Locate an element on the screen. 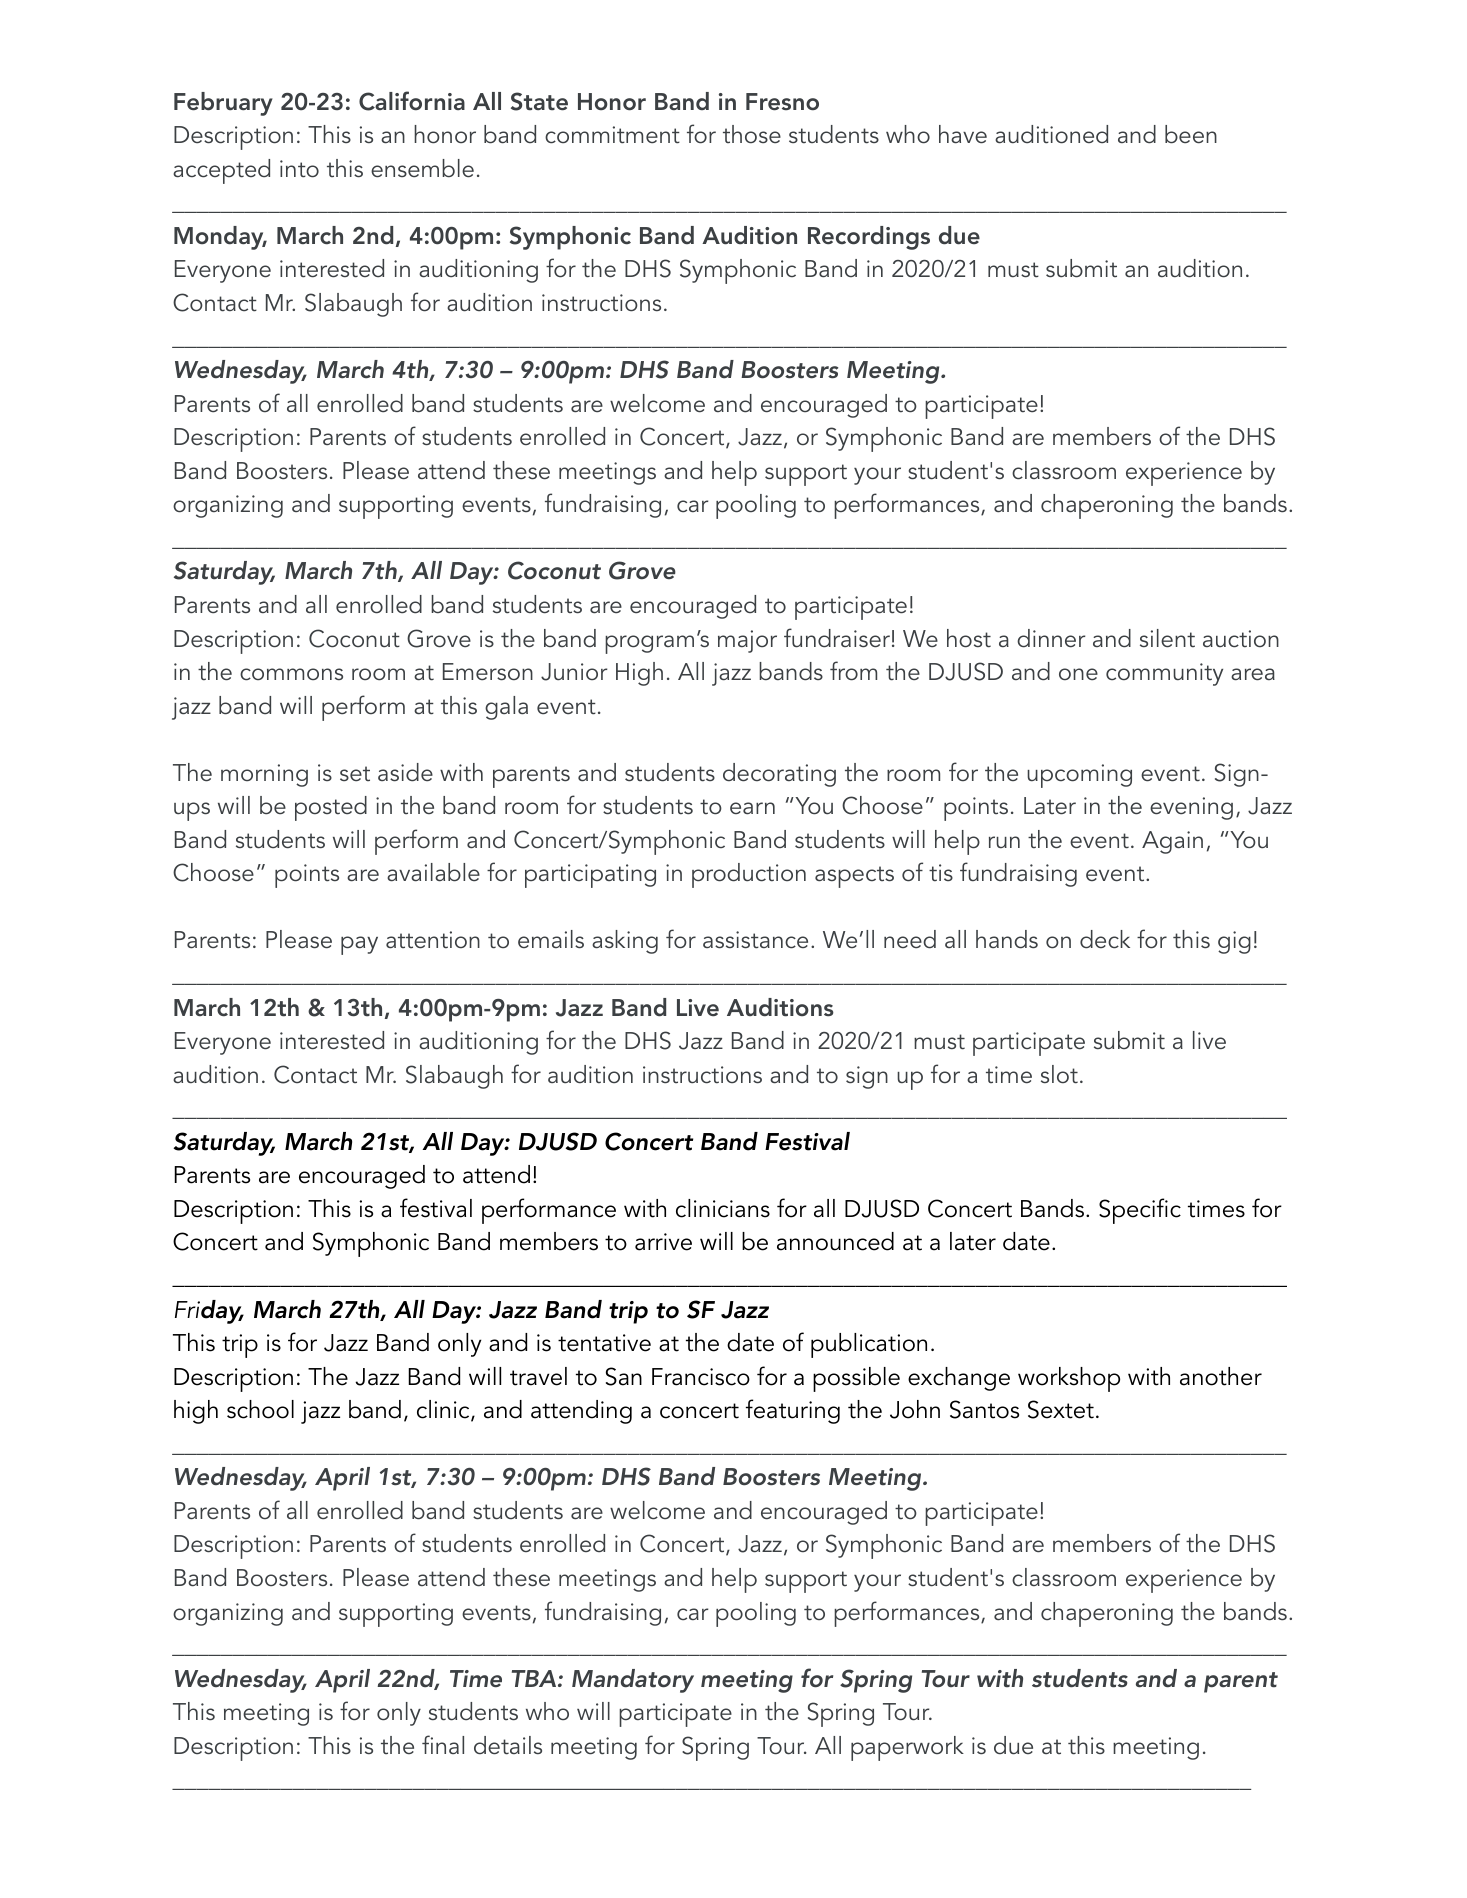  Francisco is located at coordinates (701, 1377).
